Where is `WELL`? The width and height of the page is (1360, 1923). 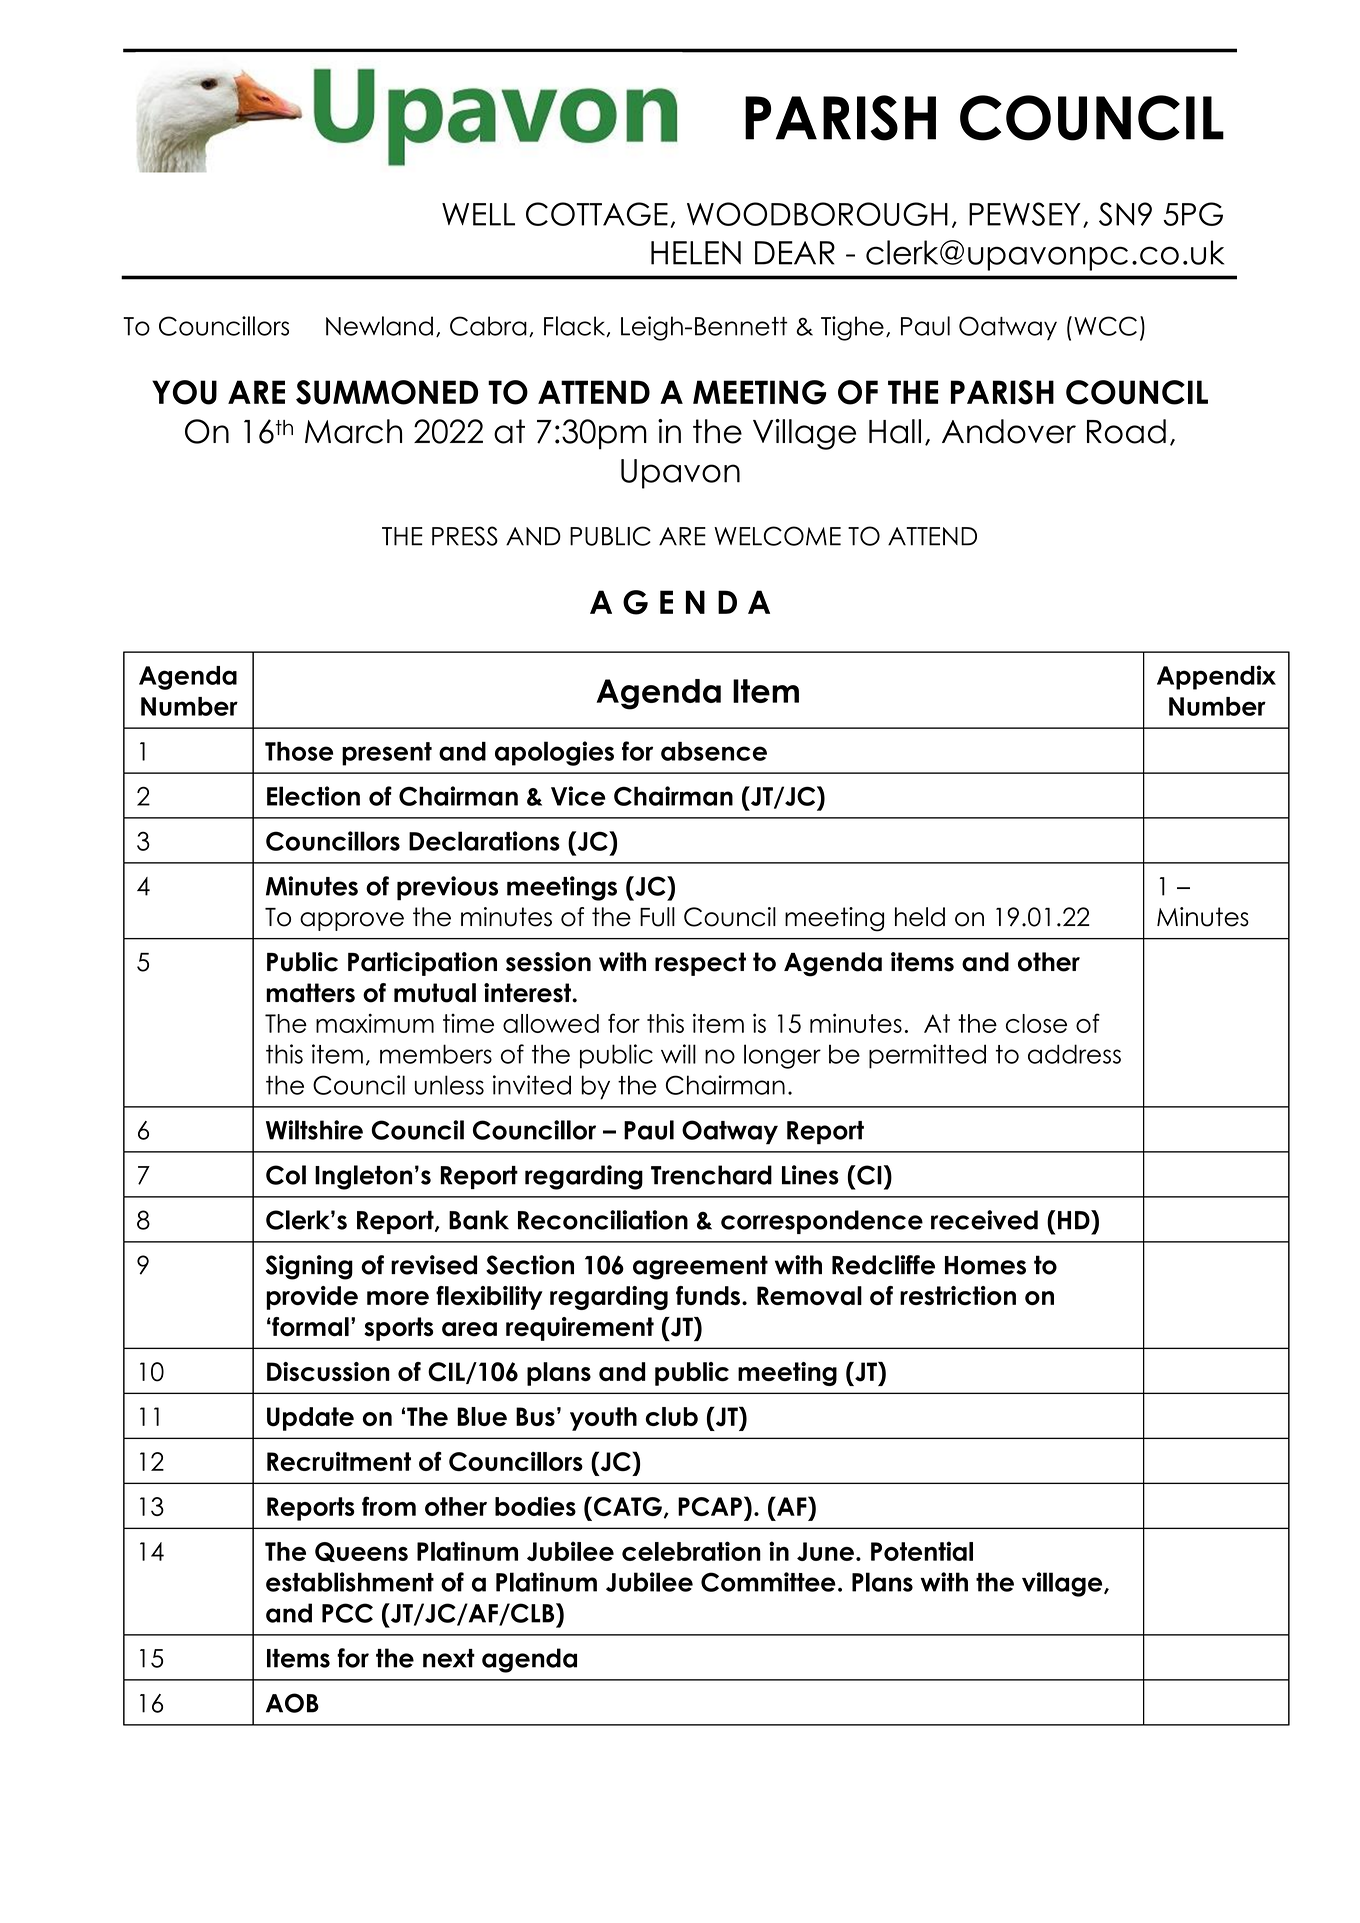 WELL is located at coordinates (478, 214).
